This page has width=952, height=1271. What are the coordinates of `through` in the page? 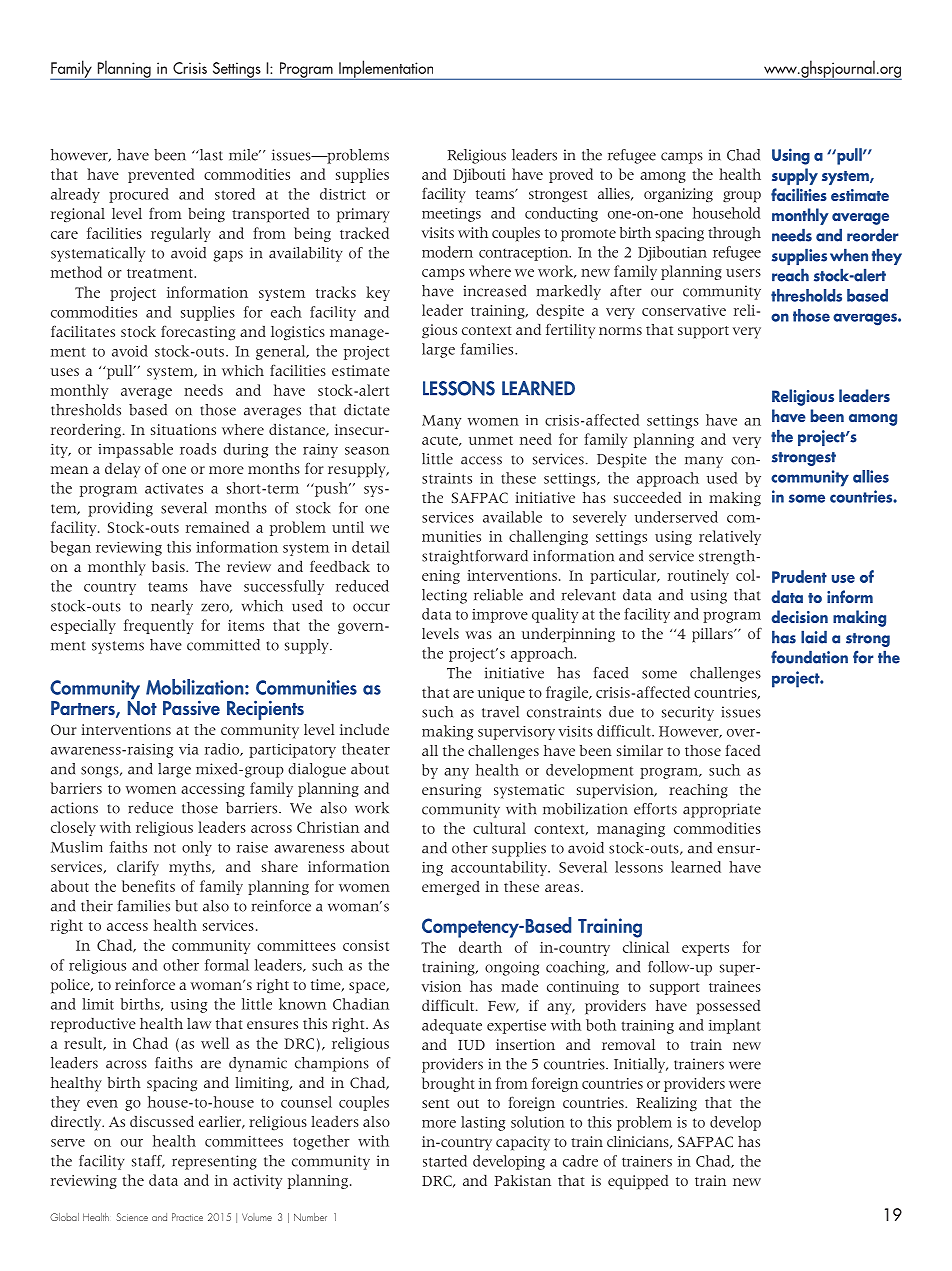 It's located at (734, 234).
